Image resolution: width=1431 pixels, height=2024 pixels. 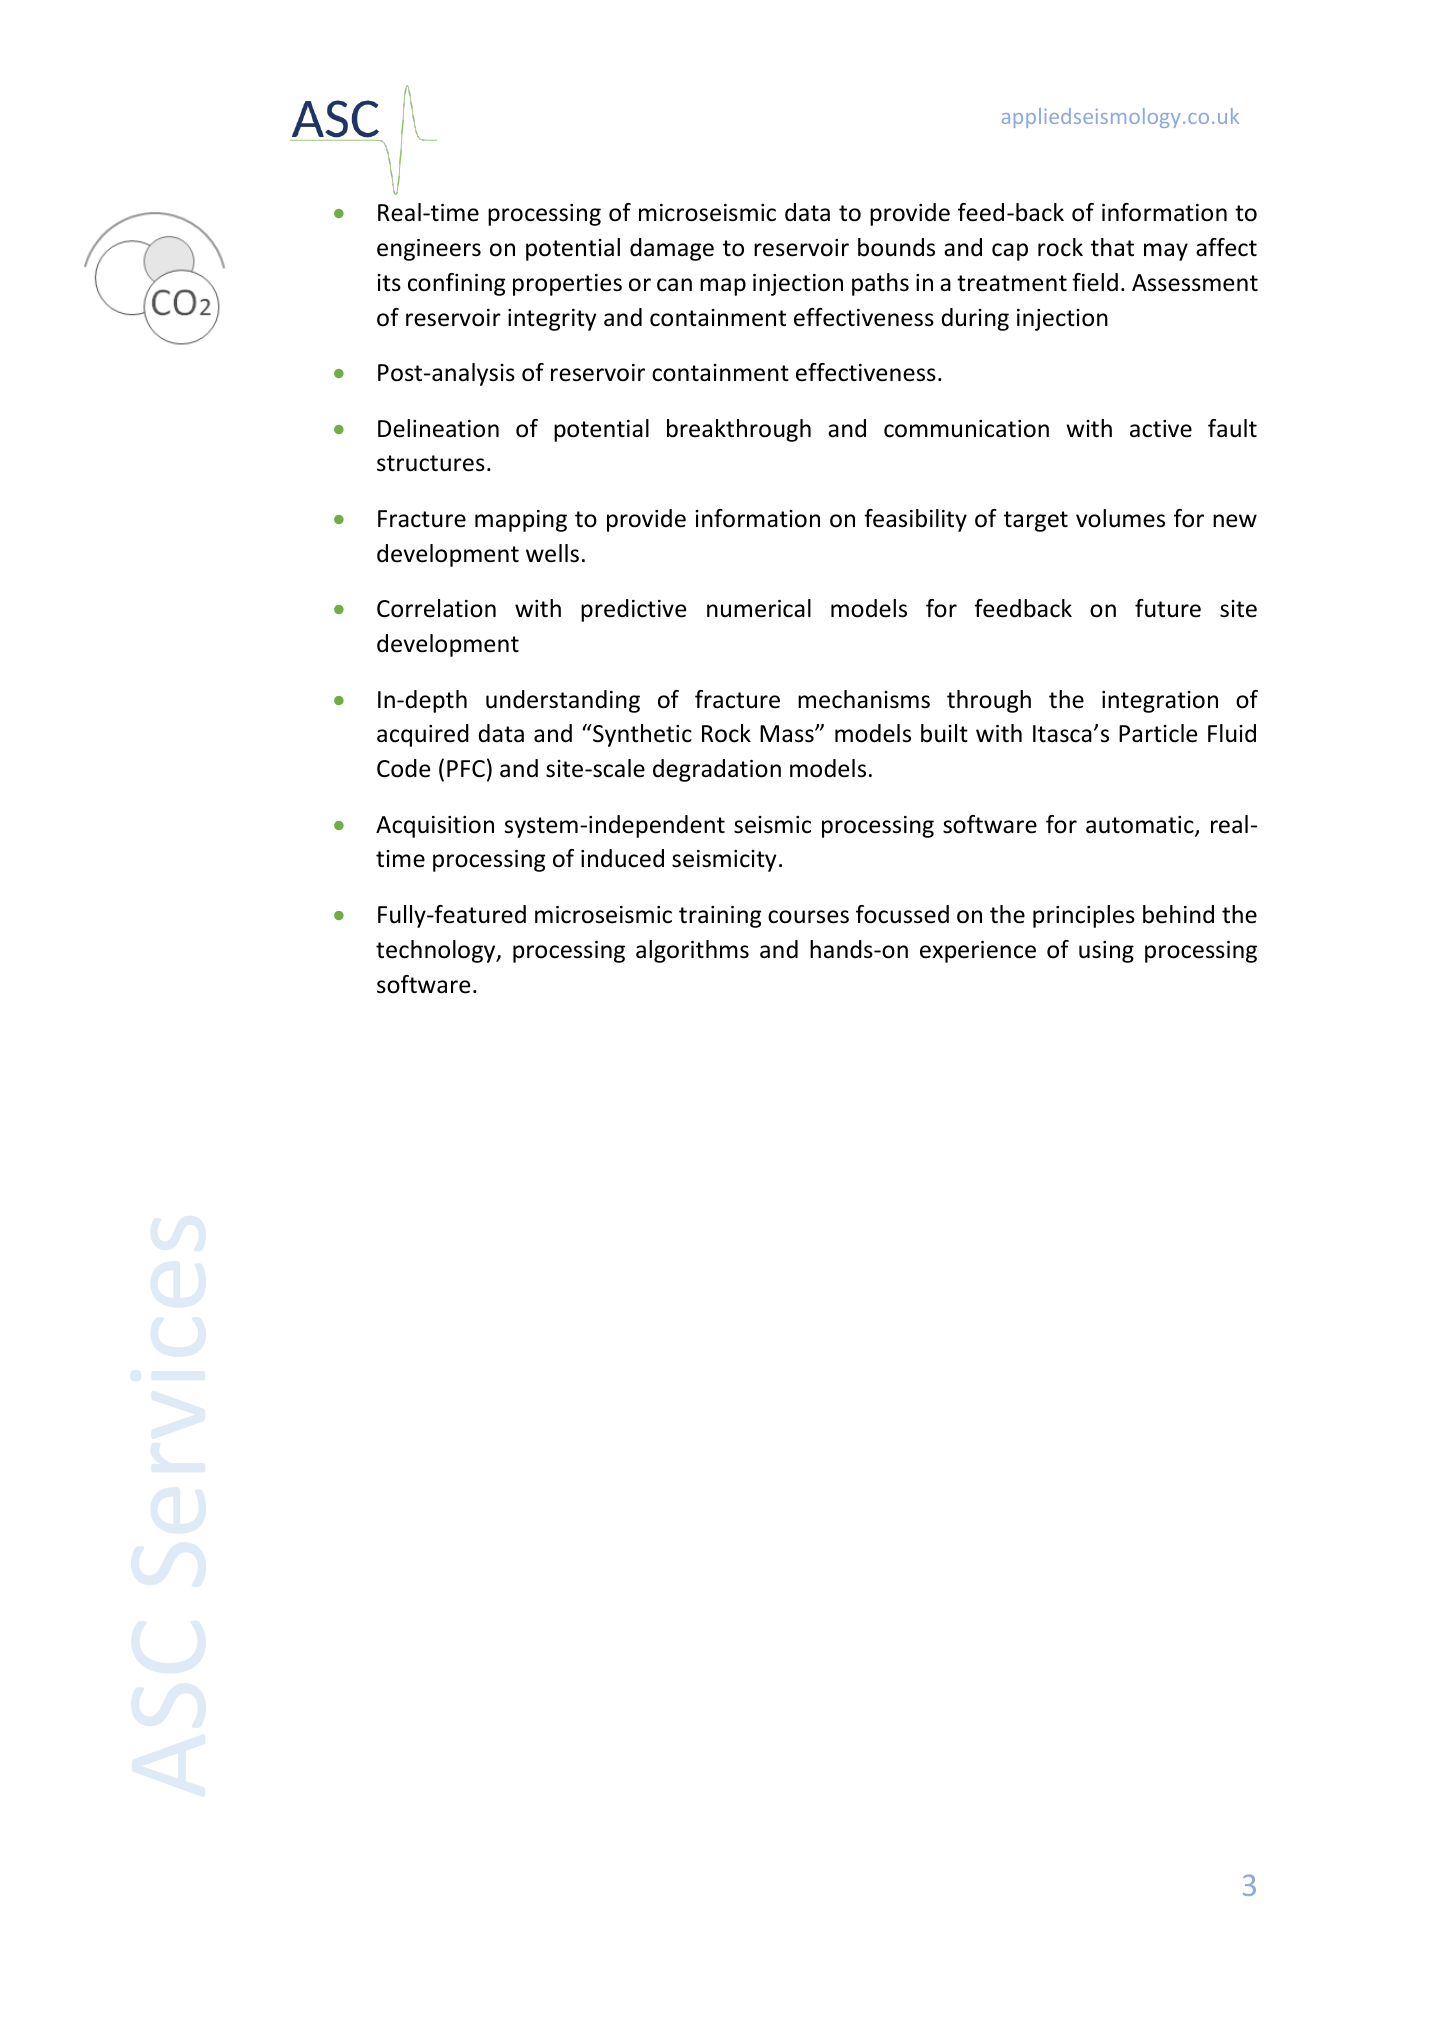 I want to click on using, so click(x=1106, y=952).
